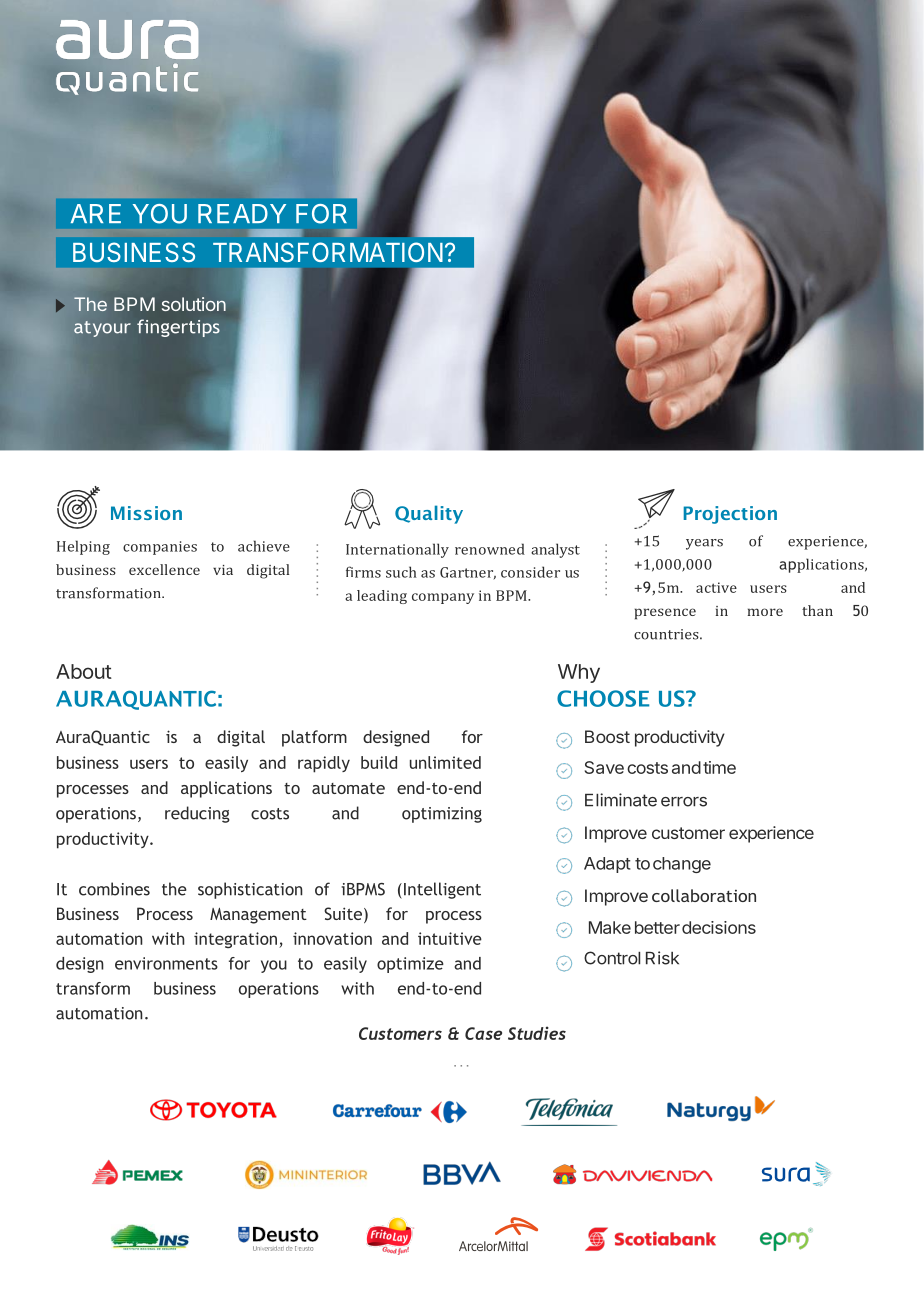 This screenshot has width=924, height=1307. I want to click on errors, so click(684, 802).
